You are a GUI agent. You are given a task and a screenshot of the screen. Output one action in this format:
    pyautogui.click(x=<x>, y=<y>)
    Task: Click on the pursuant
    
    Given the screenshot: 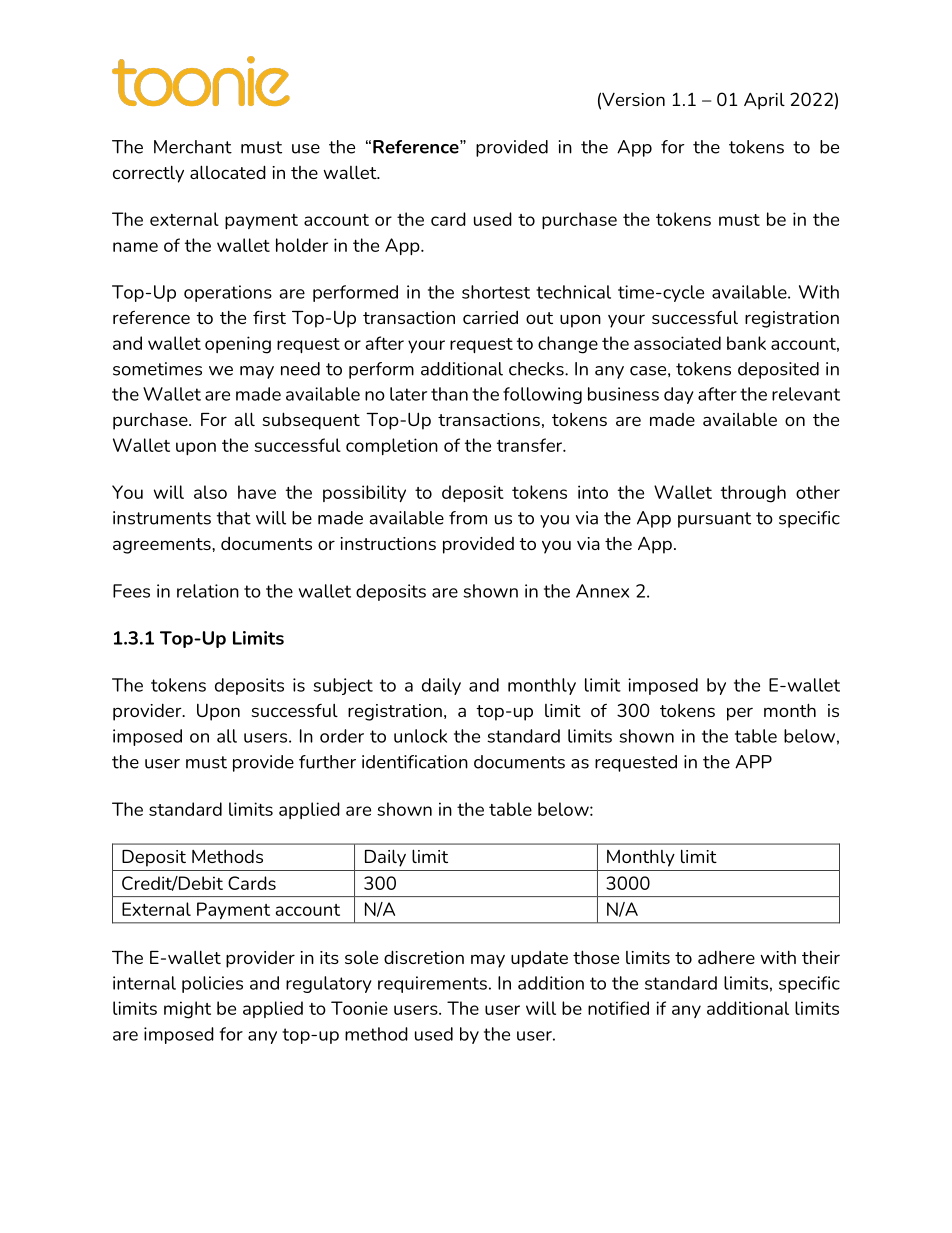 What is the action you would take?
    pyautogui.click(x=714, y=520)
